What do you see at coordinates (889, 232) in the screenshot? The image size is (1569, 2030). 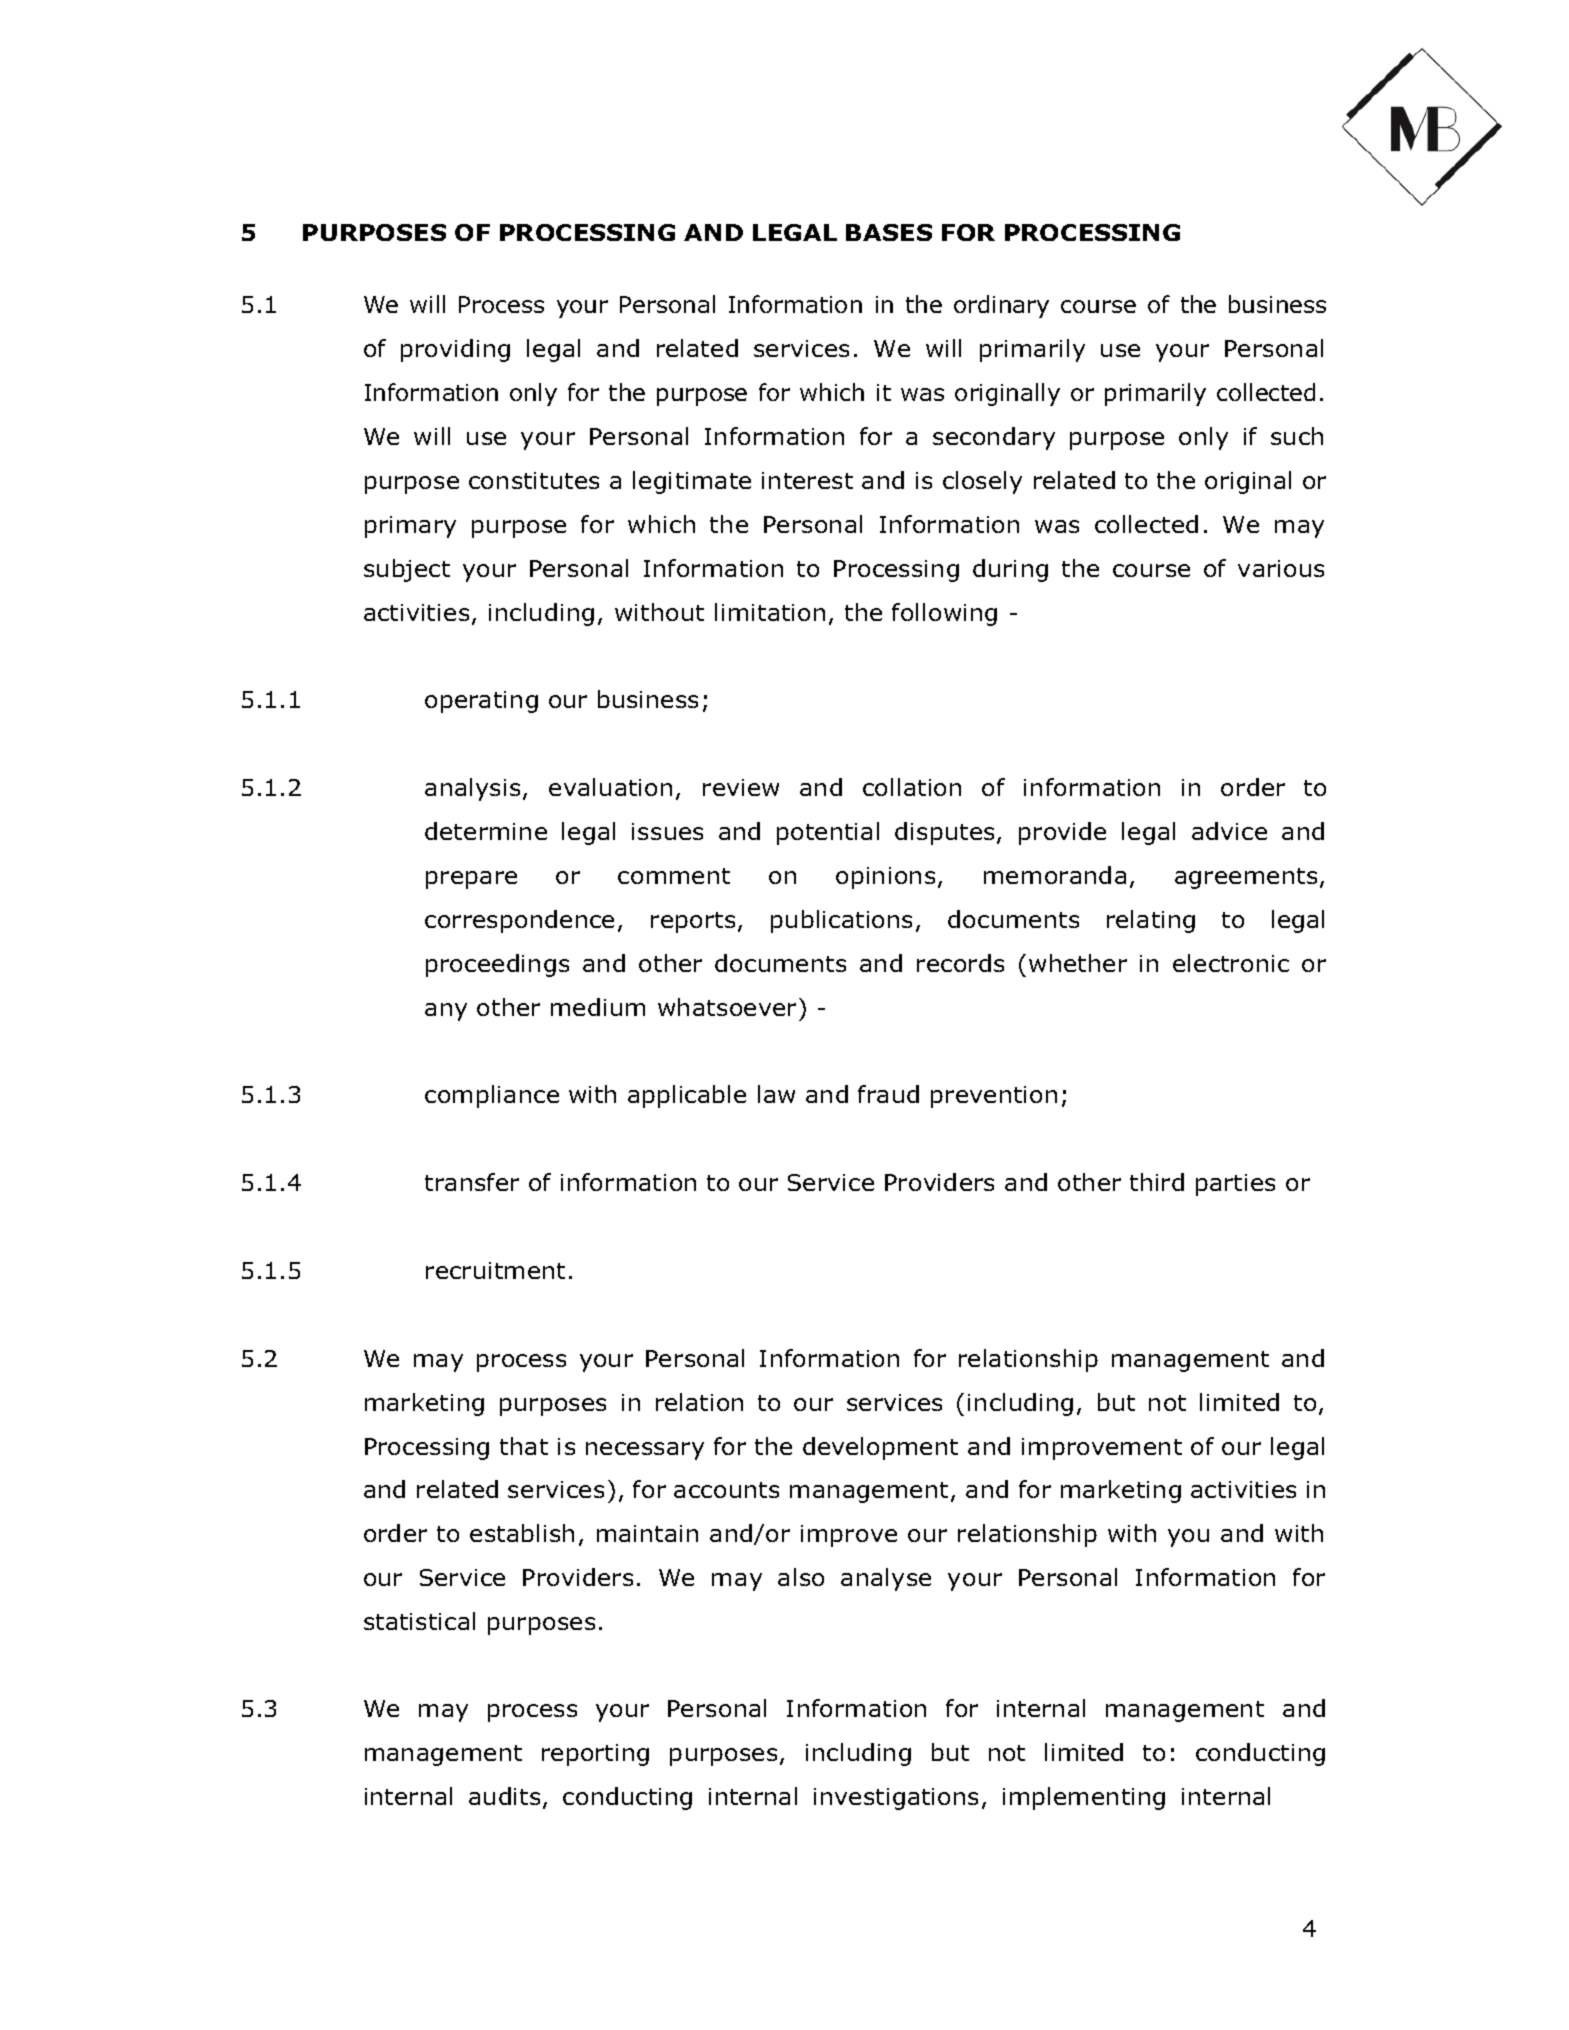 I see `BASES` at bounding box center [889, 232].
